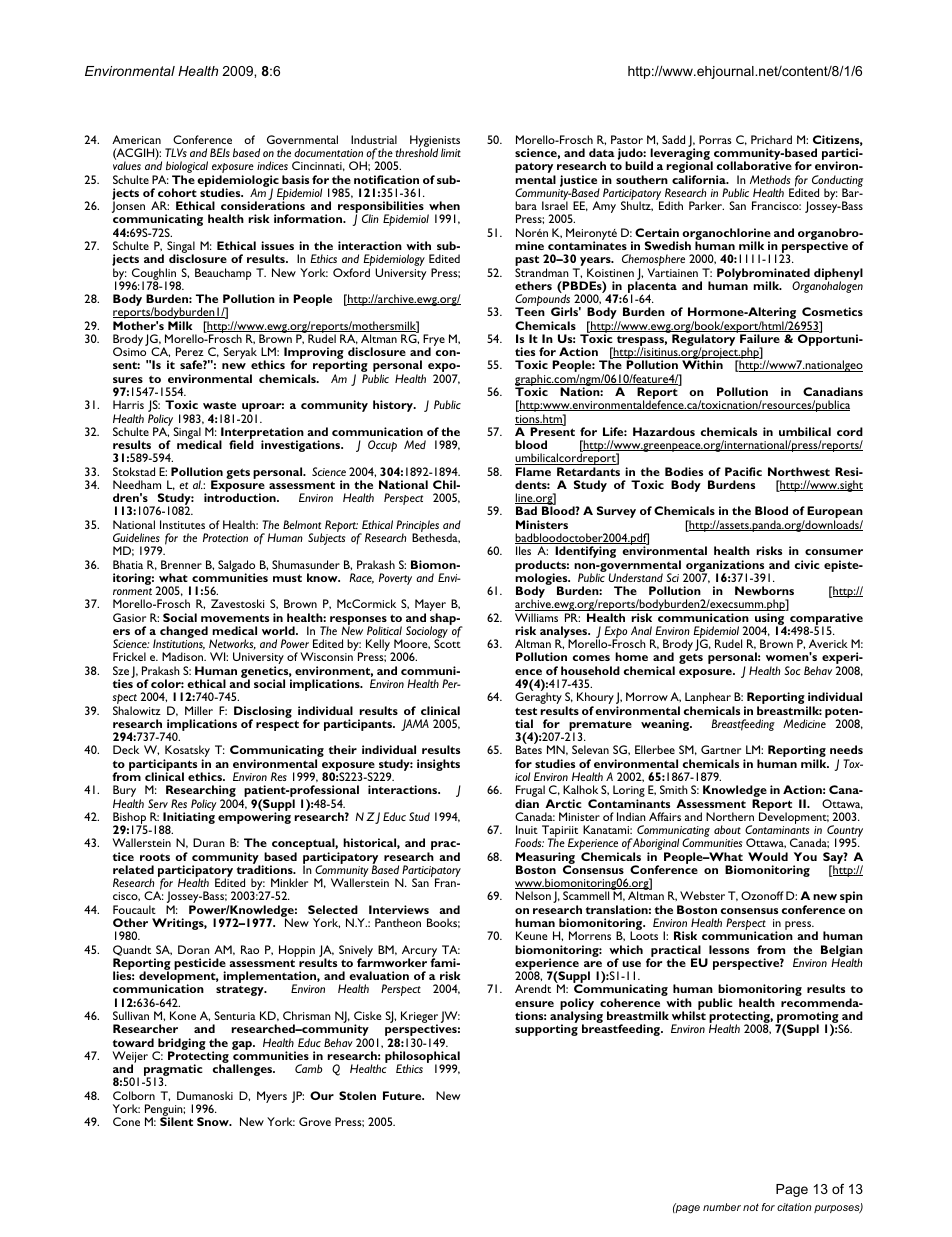 This document has width=952, height=1237. I want to click on biological, so click(187, 168).
